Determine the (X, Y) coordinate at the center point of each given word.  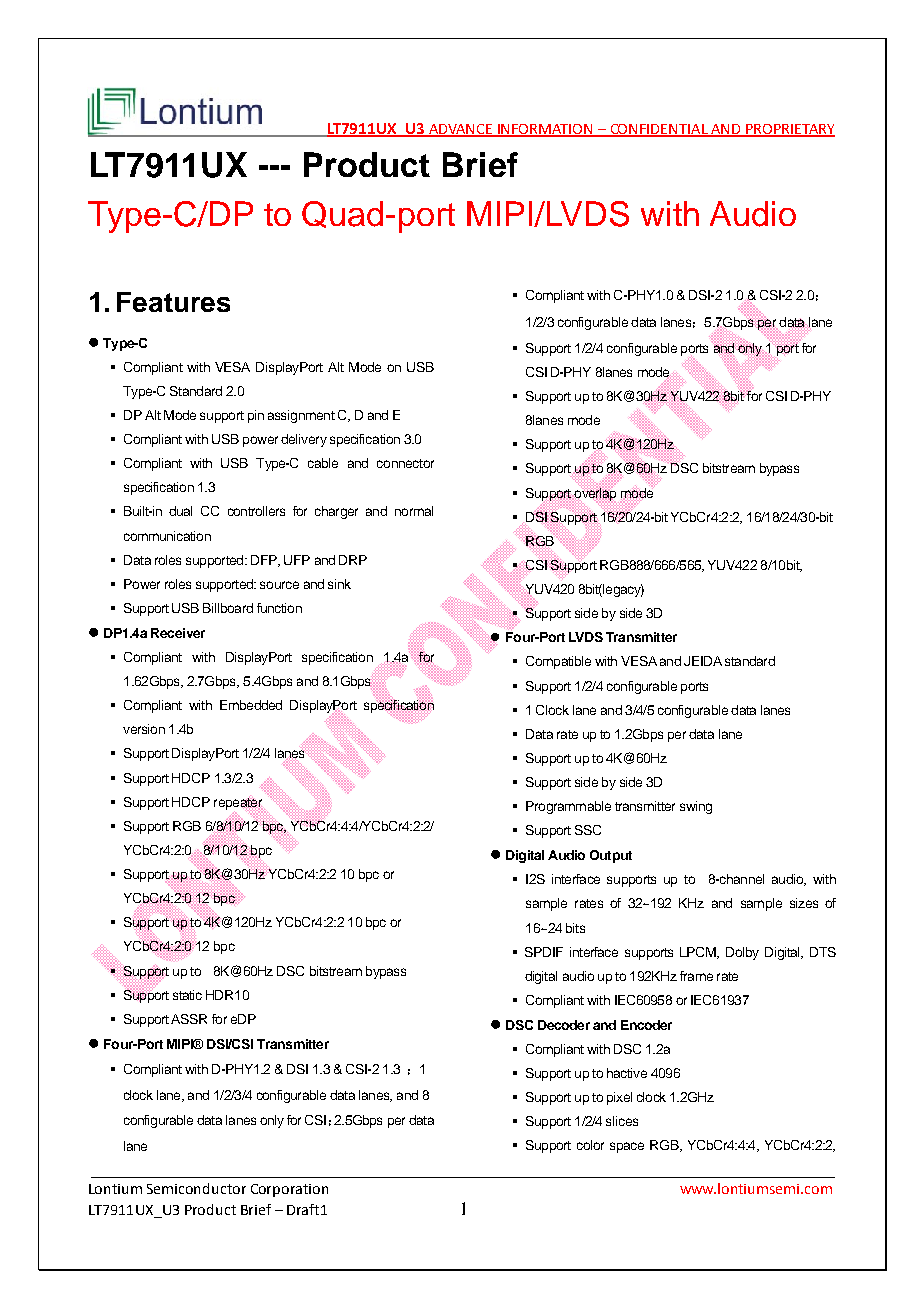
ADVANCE (461, 130)
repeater (239, 803)
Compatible (558, 662)
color (590, 1145)
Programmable (568, 807)
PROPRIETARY (789, 130)
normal (414, 511)
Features (173, 302)
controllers (256, 511)
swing (696, 807)
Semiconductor (196, 1188)
